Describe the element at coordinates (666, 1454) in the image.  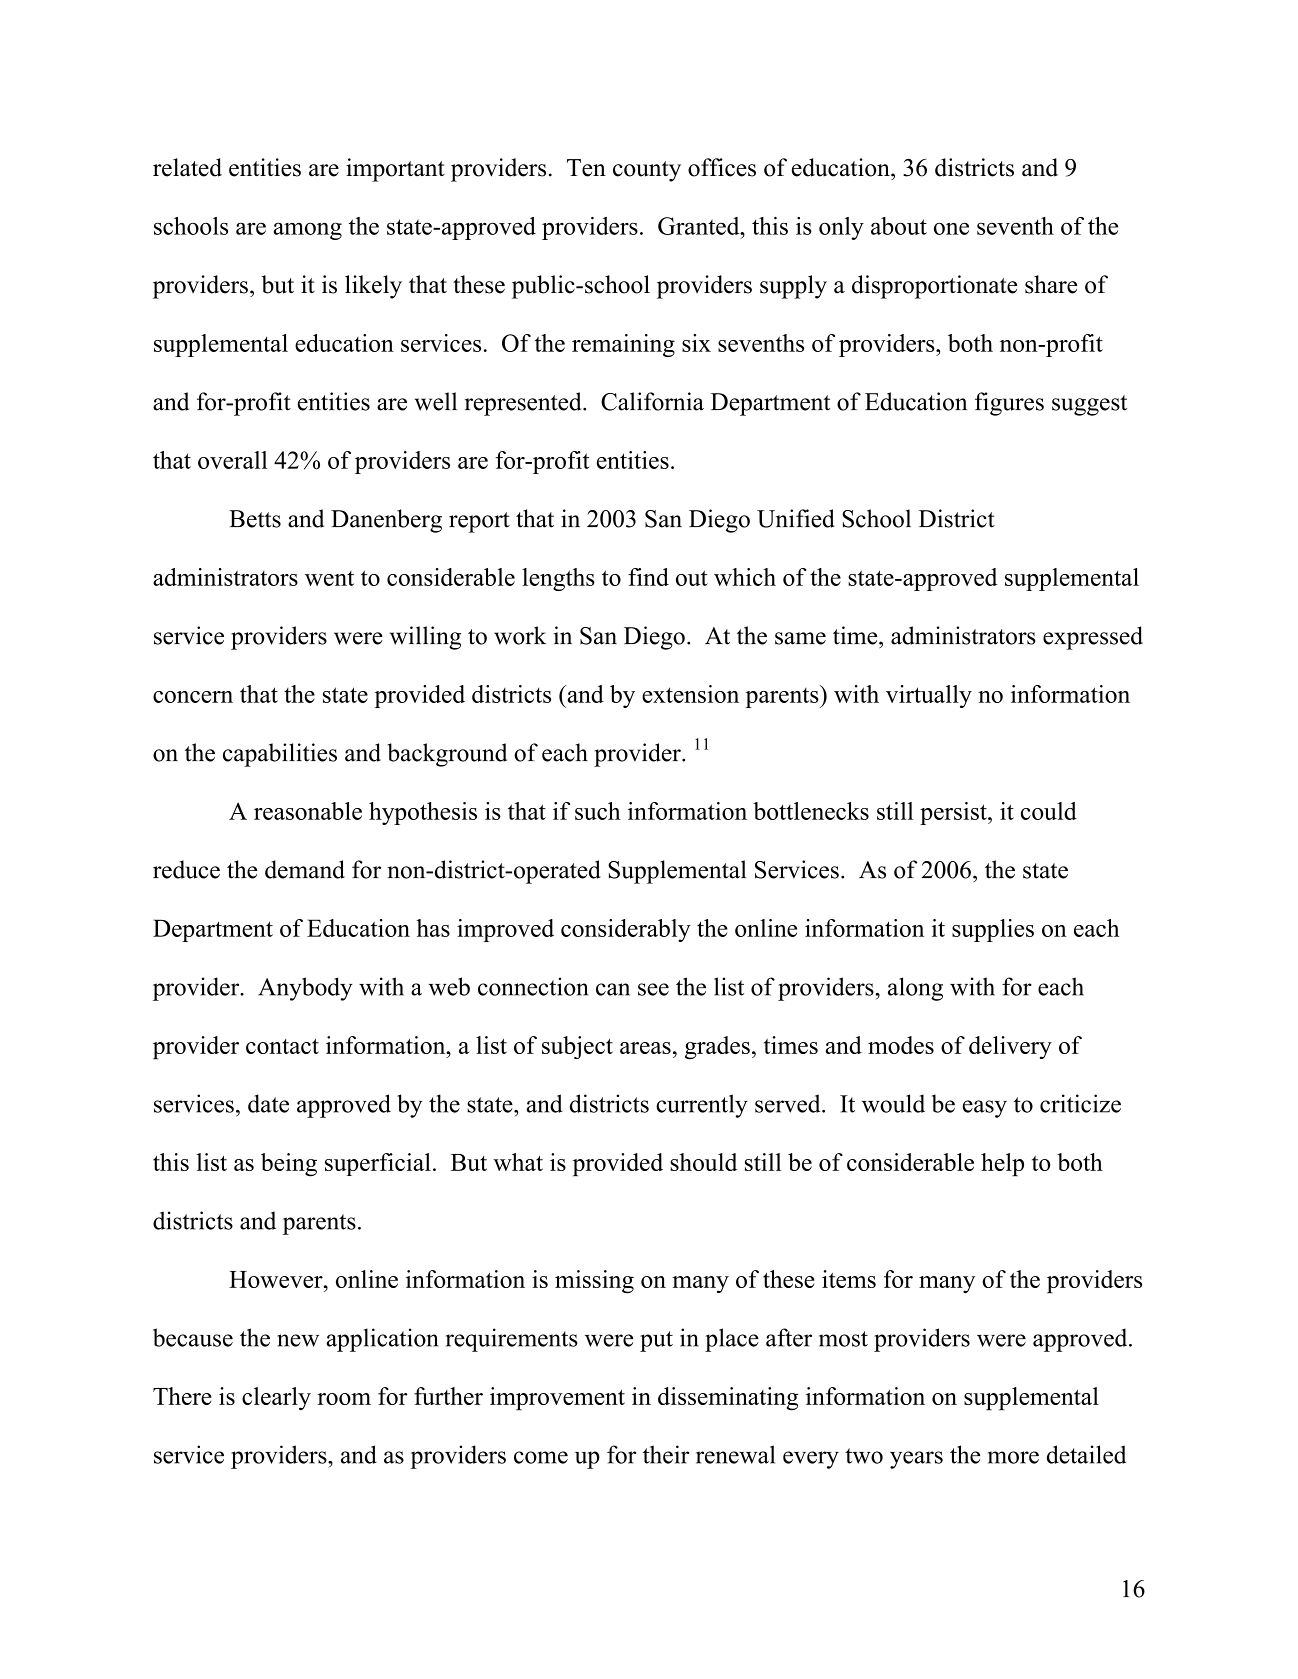
I see `their` at that location.
